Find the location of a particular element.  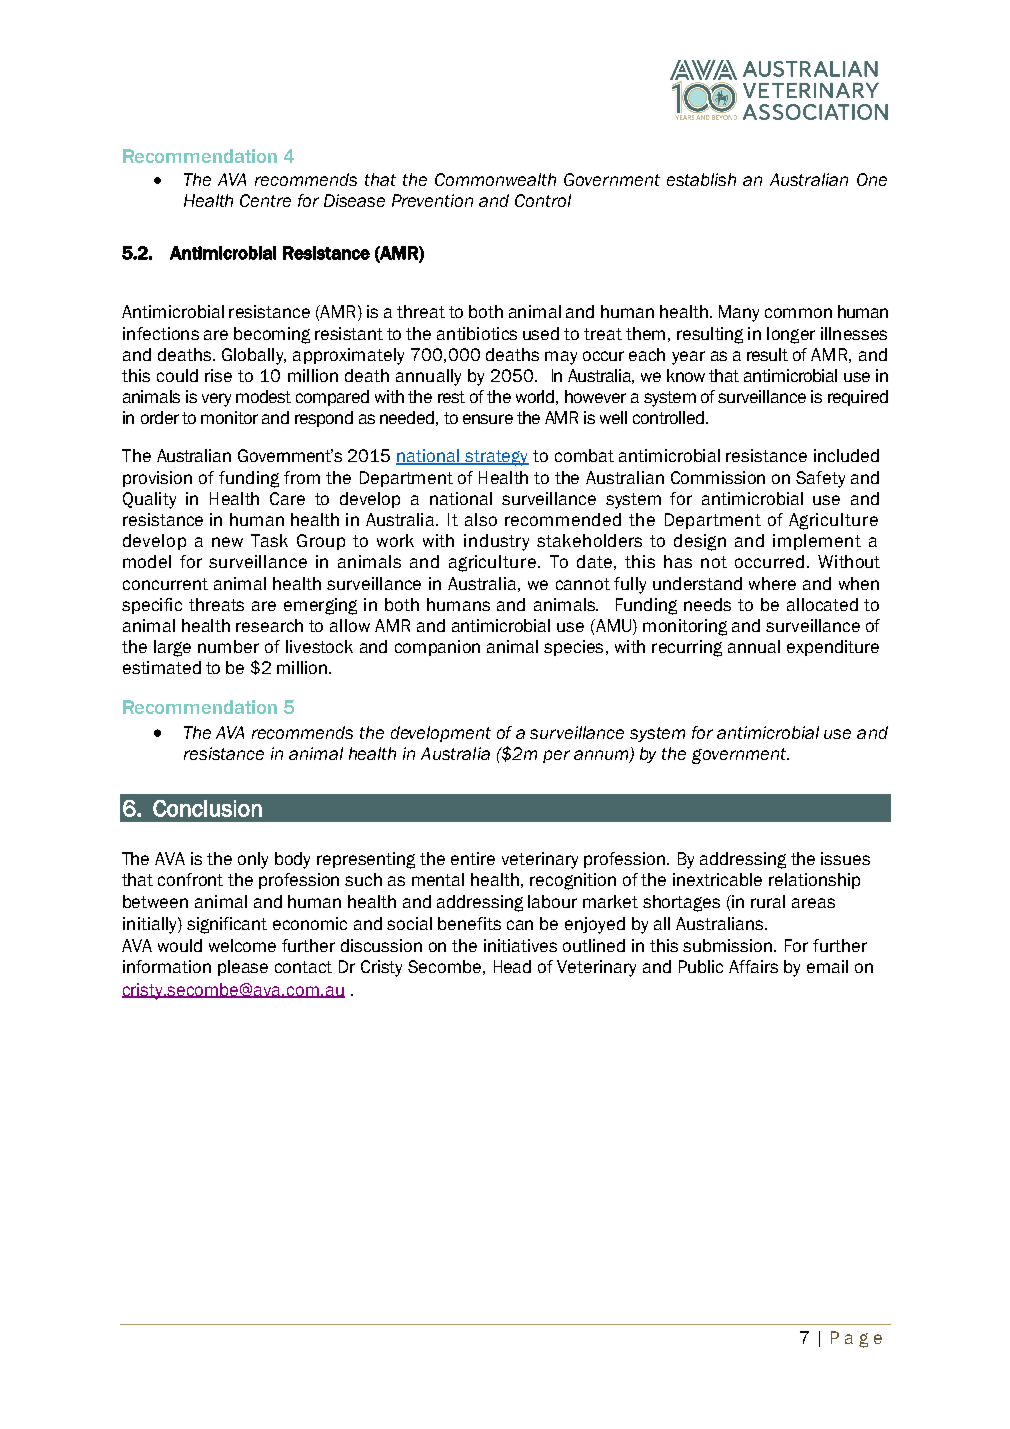

Prevention is located at coordinates (432, 200).
